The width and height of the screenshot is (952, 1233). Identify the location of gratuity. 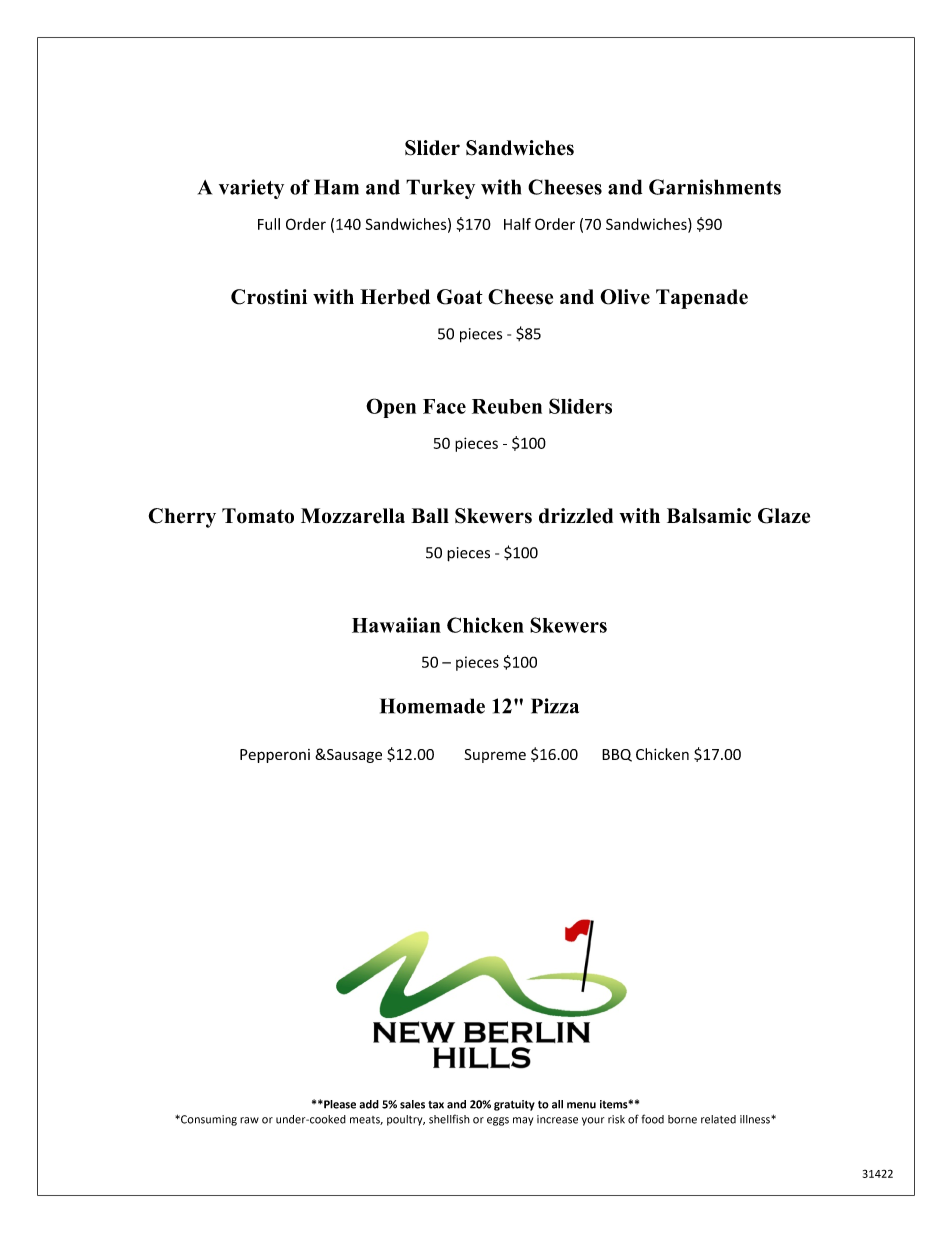
(514, 1105).
